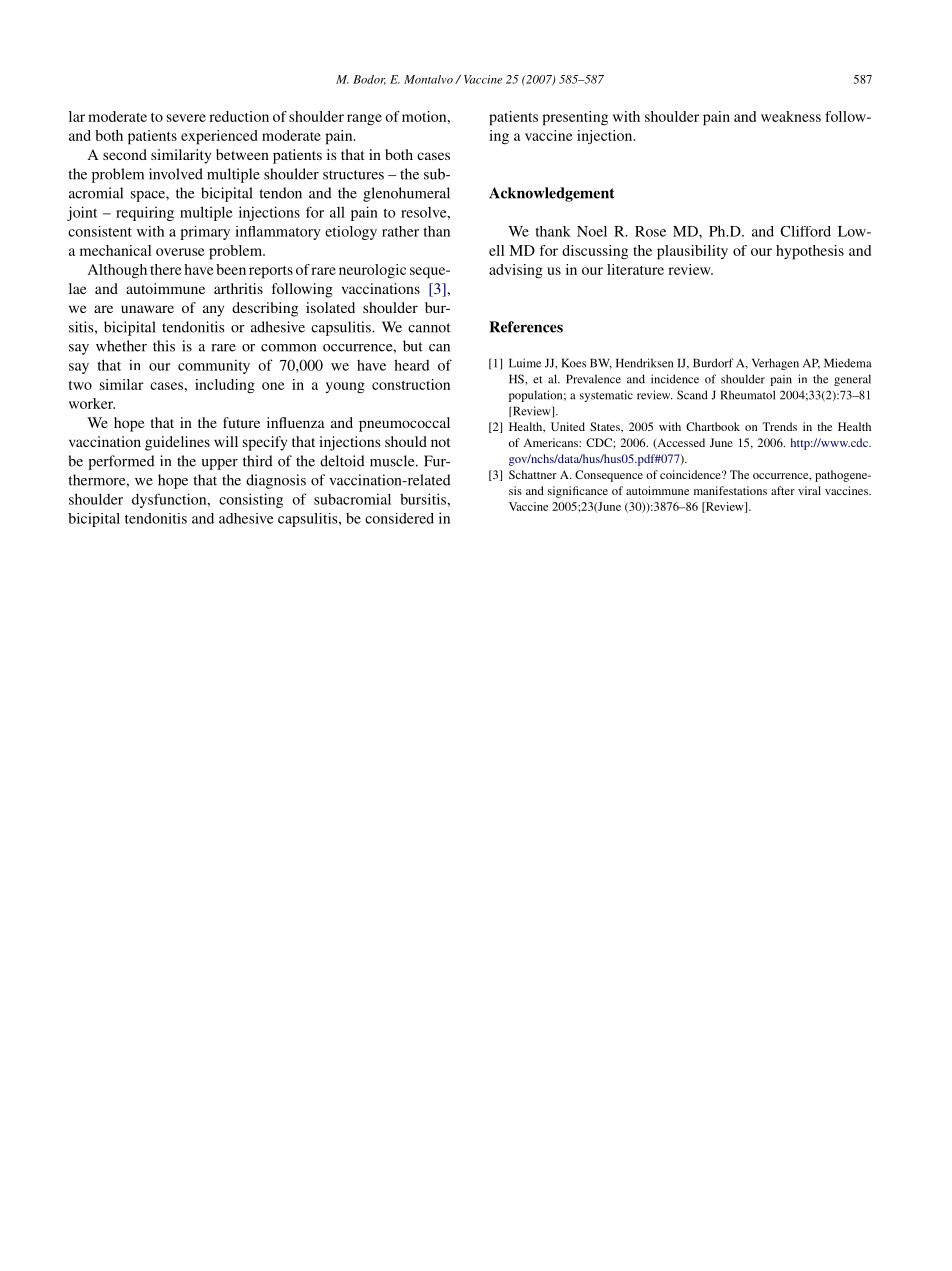  Describe the element at coordinates (644, 363) in the image. I see `Hendriksen` at that location.
